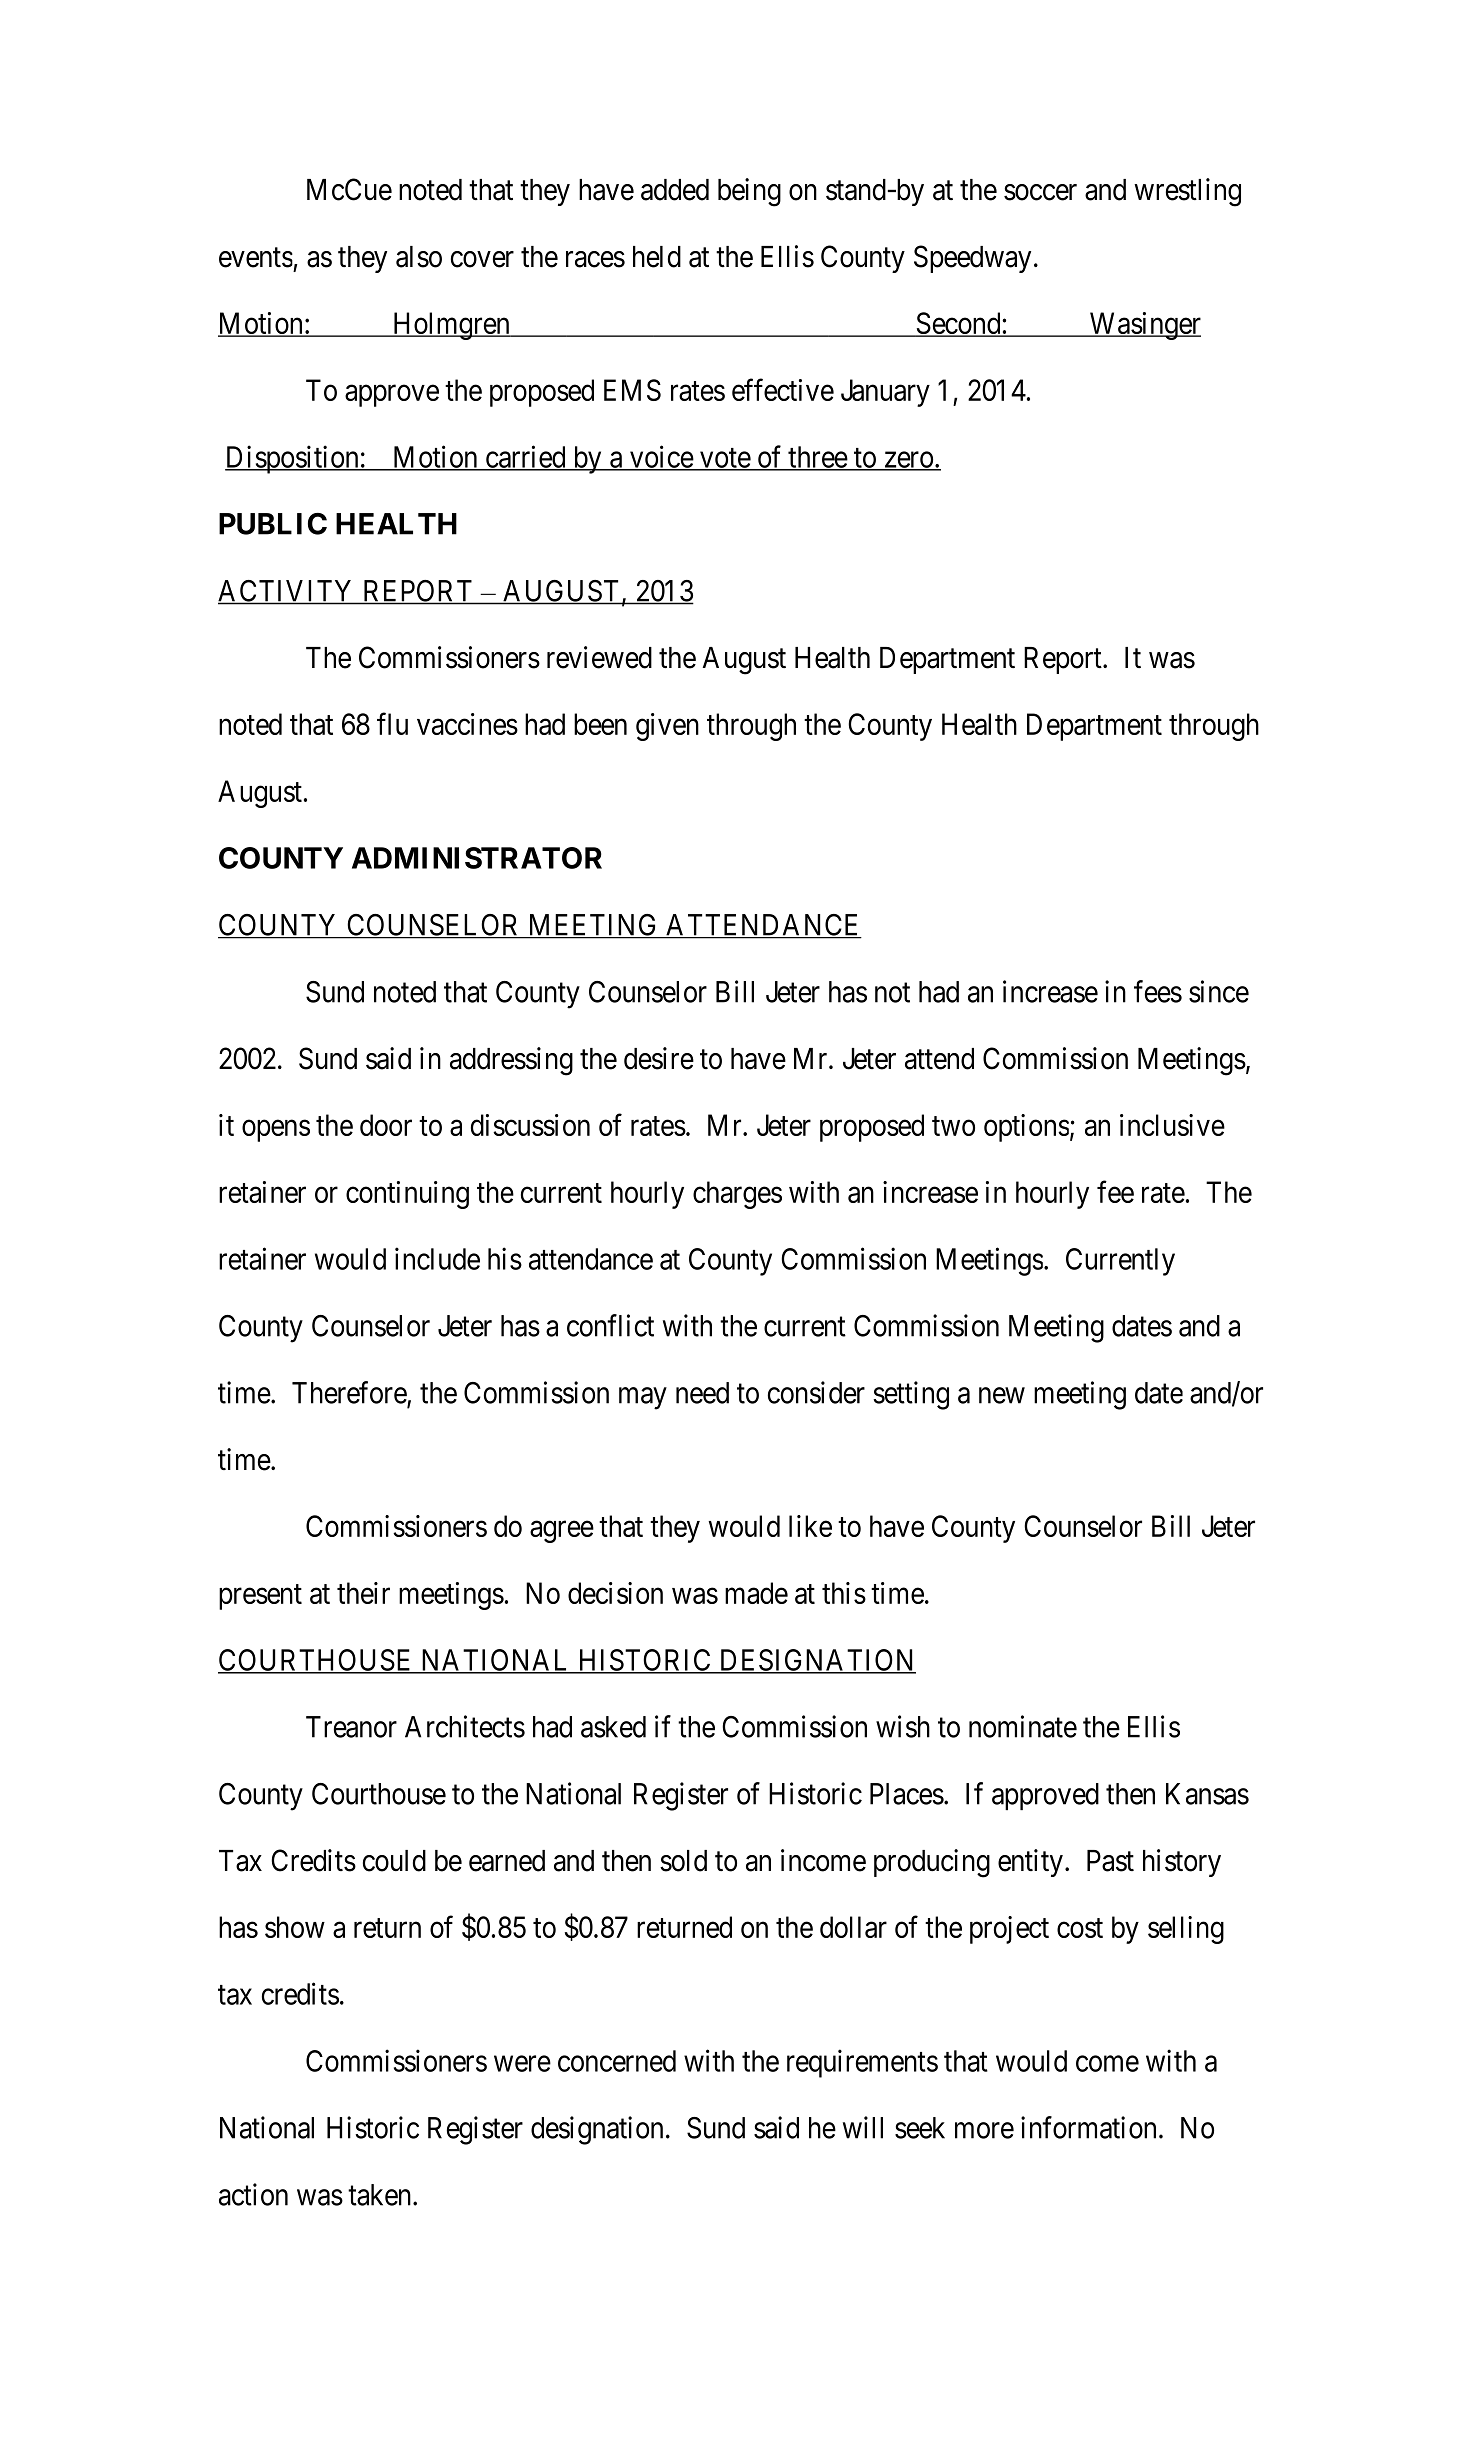 This screenshot has height=2441, width=1482. I want to click on ACTIVITY, so click(287, 592).
